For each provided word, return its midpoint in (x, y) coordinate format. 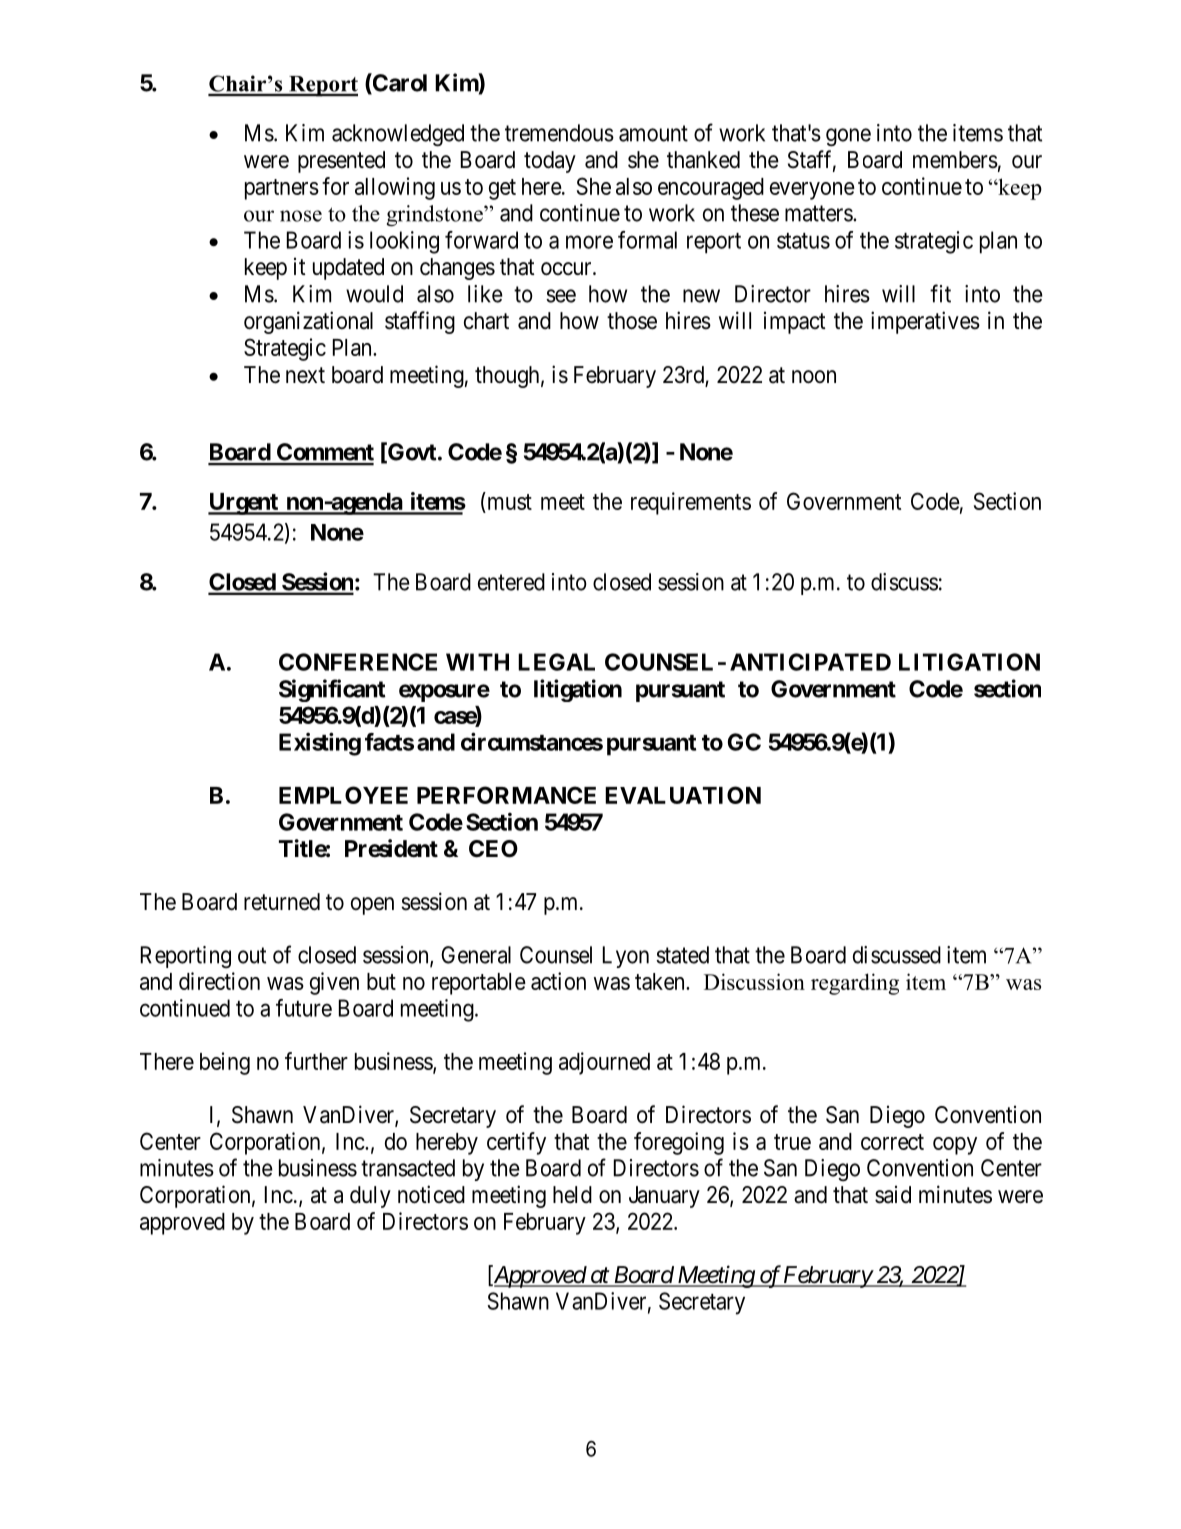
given (334, 983)
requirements (691, 503)
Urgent (244, 504)
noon (814, 377)
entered (511, 582)
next (305, 375)
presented (341, 162)
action (558, 981)
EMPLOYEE (343, 795)
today (550, 162)
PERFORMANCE (506, 795)
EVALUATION (683, 795)
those (632, 321)
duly (370, 1197)
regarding (855, 984)
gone (848, 137)
